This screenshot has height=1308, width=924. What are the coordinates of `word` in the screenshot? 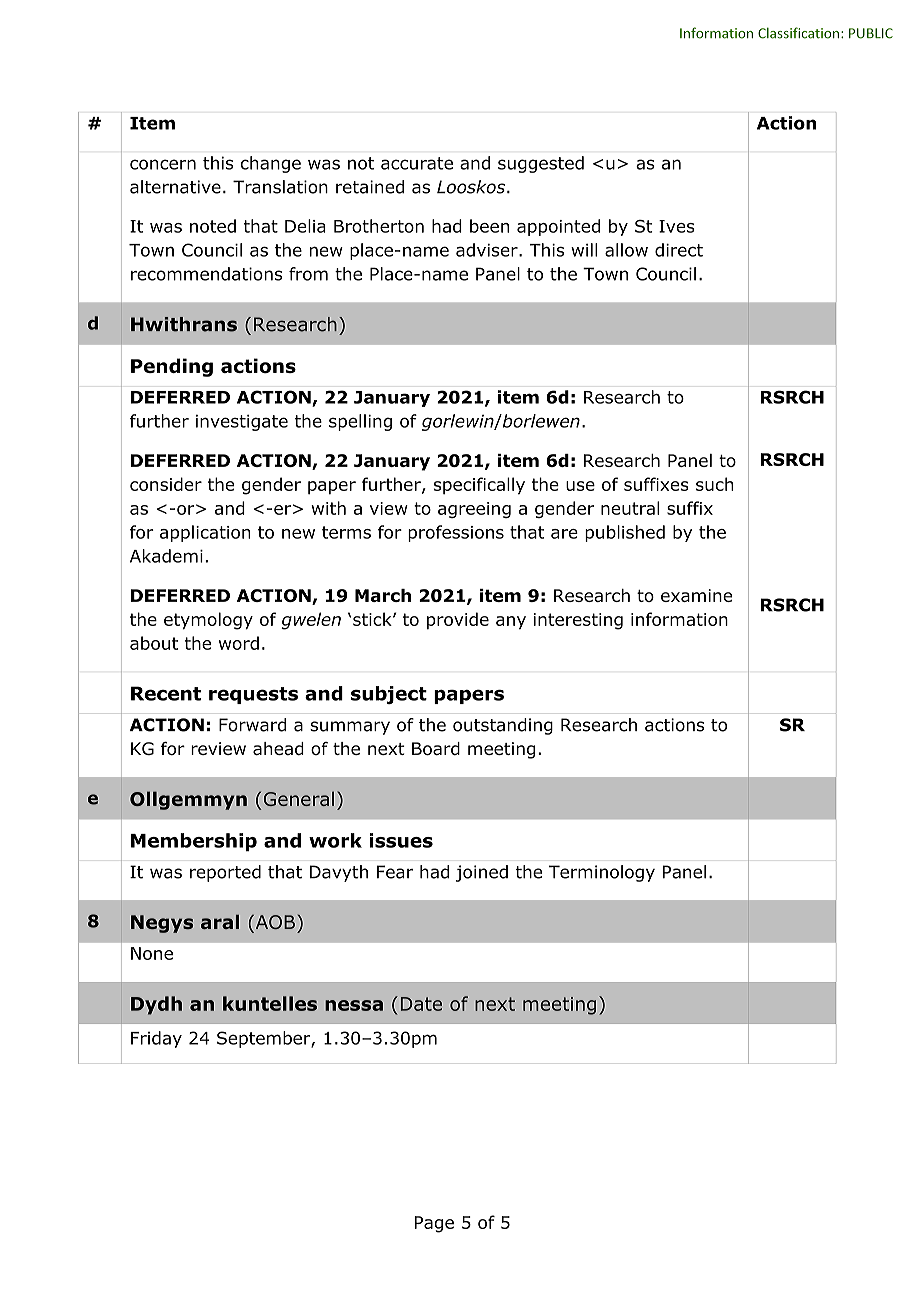 It's located at (239, 643).
